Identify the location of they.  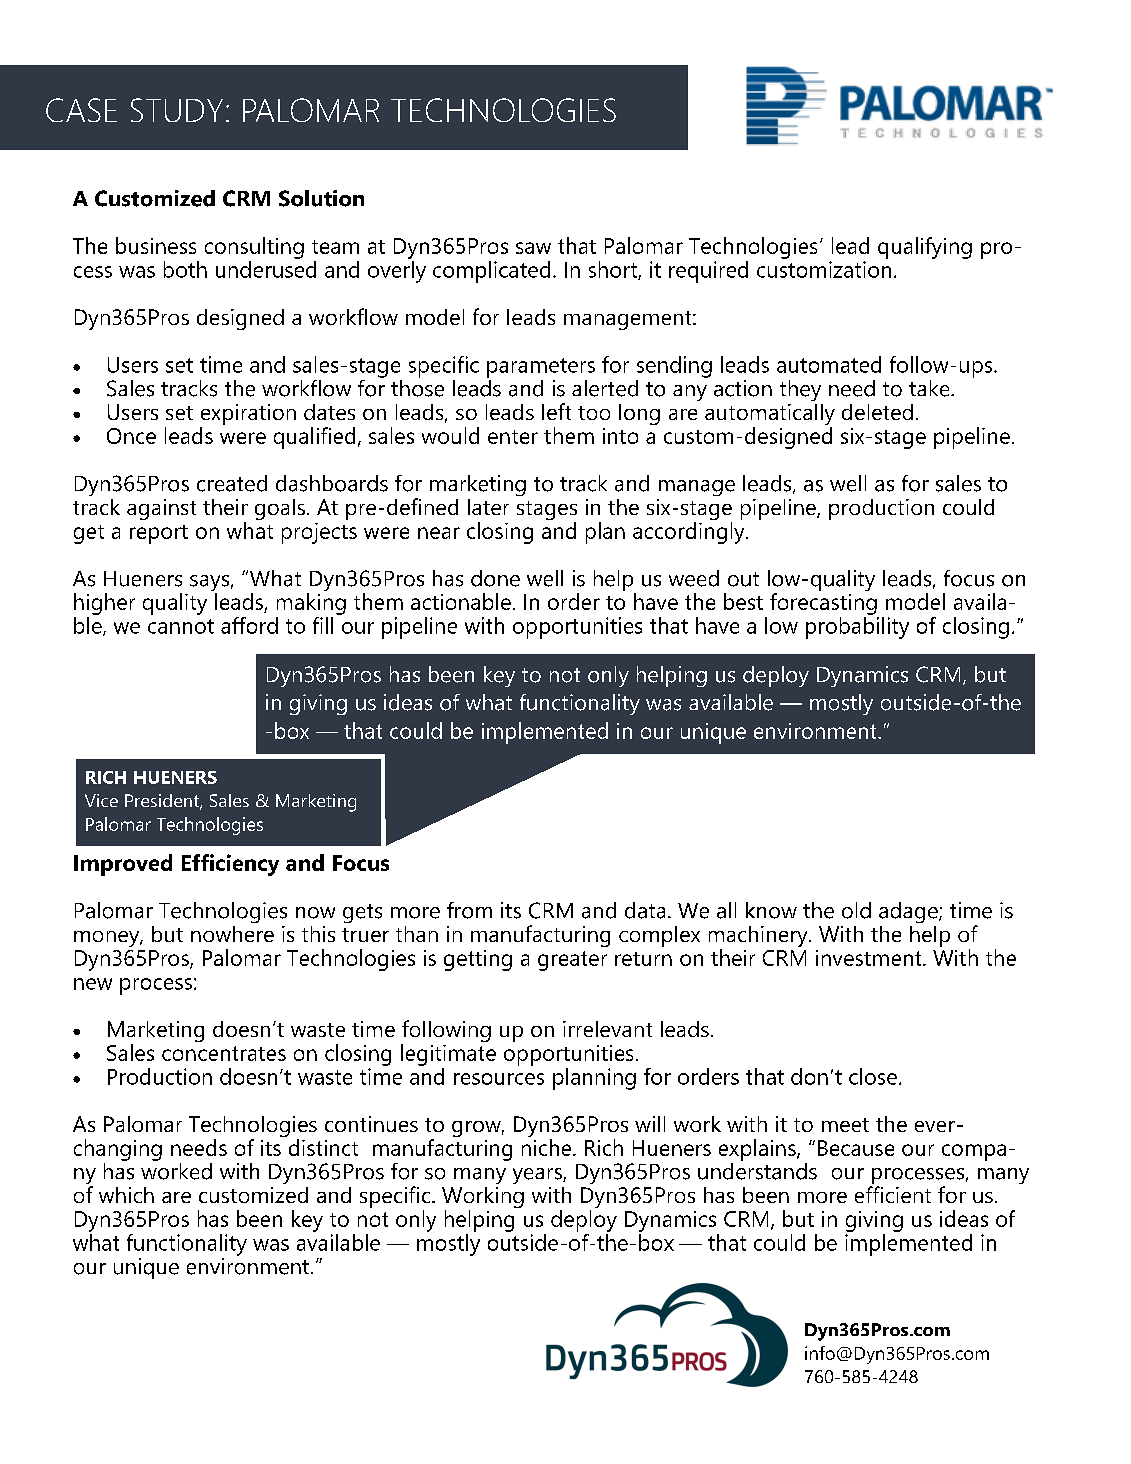
(800, 390).
